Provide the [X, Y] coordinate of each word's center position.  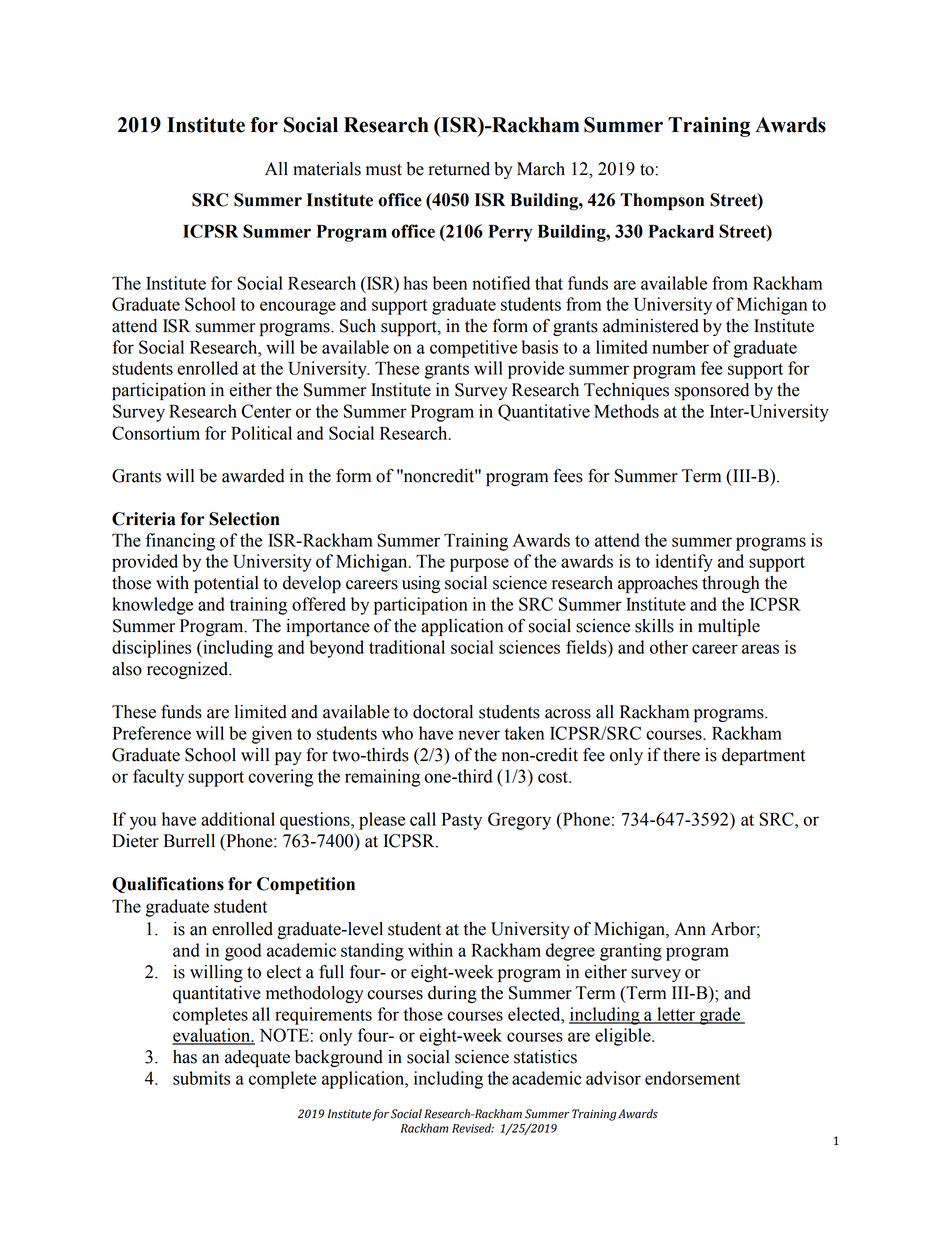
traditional [407, 647]
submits [201, 1078]
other [669, 647]
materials [327, 169]
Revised [473, 1128]
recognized [189, 670]
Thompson [662, 201]
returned [459, 169]
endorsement [692, 1078]
